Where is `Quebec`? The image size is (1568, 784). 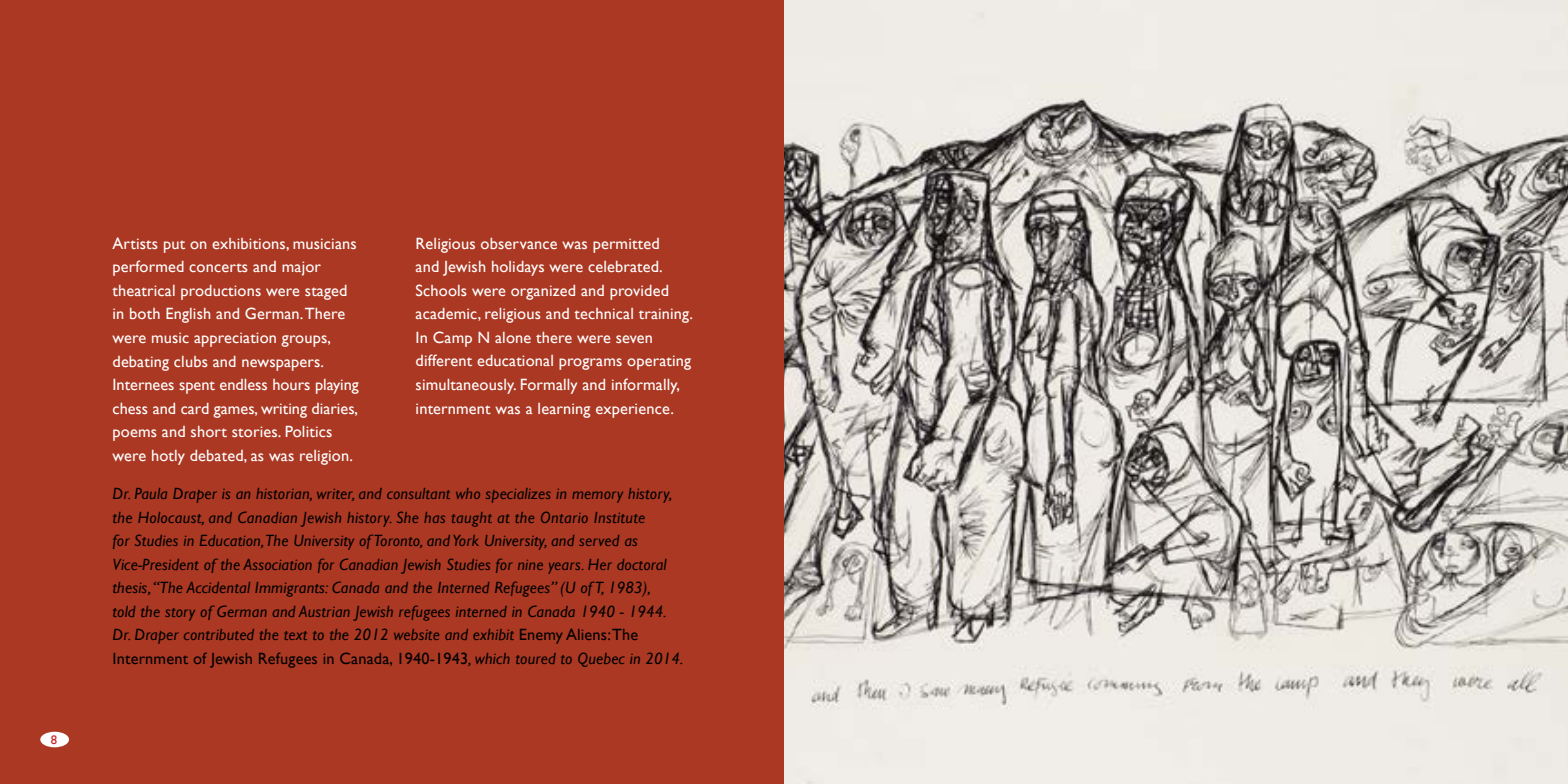
Quebec is located at coordinates (601, 660).
